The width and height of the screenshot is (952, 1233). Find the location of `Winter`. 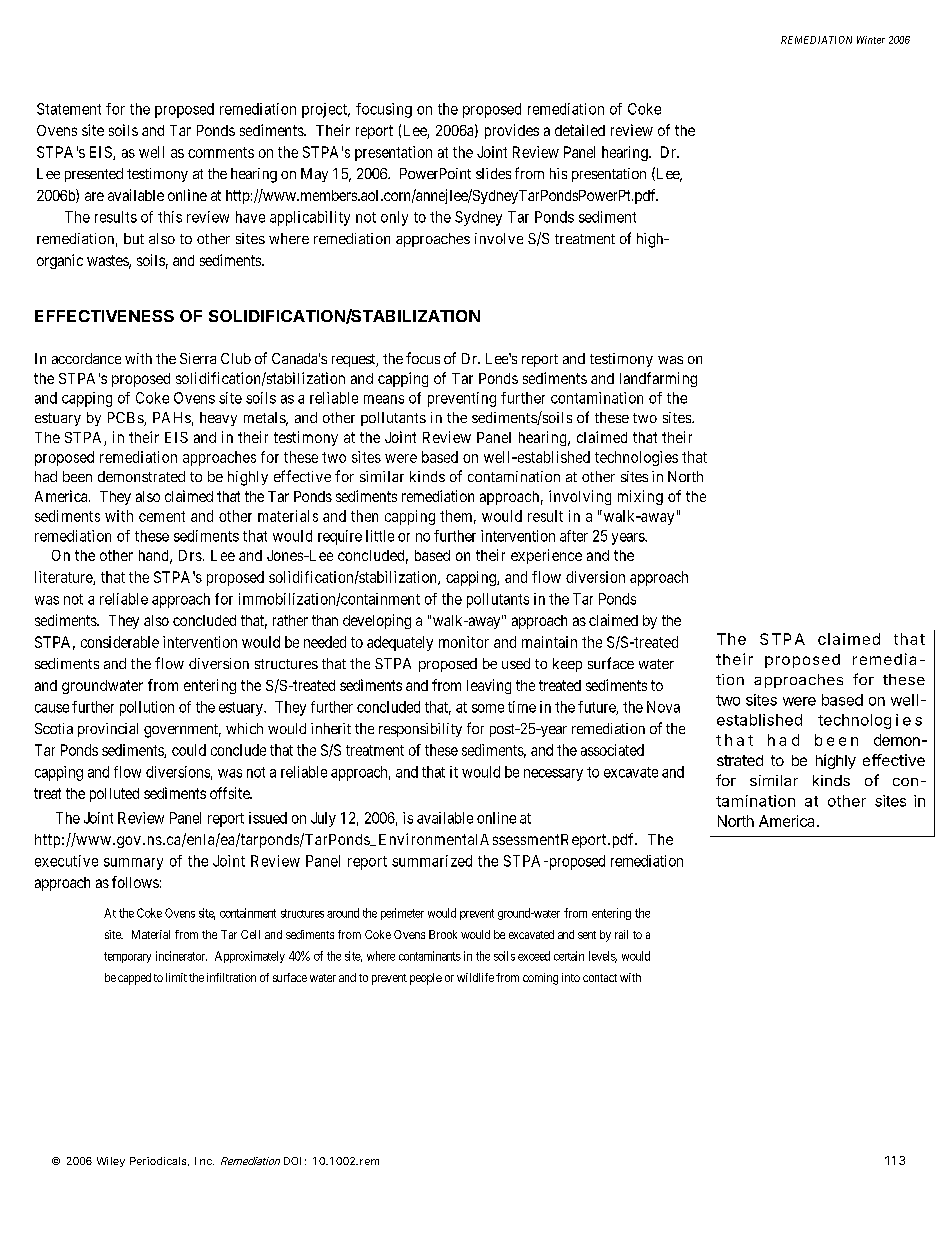

Winter is located at coordinates (871, 40).
